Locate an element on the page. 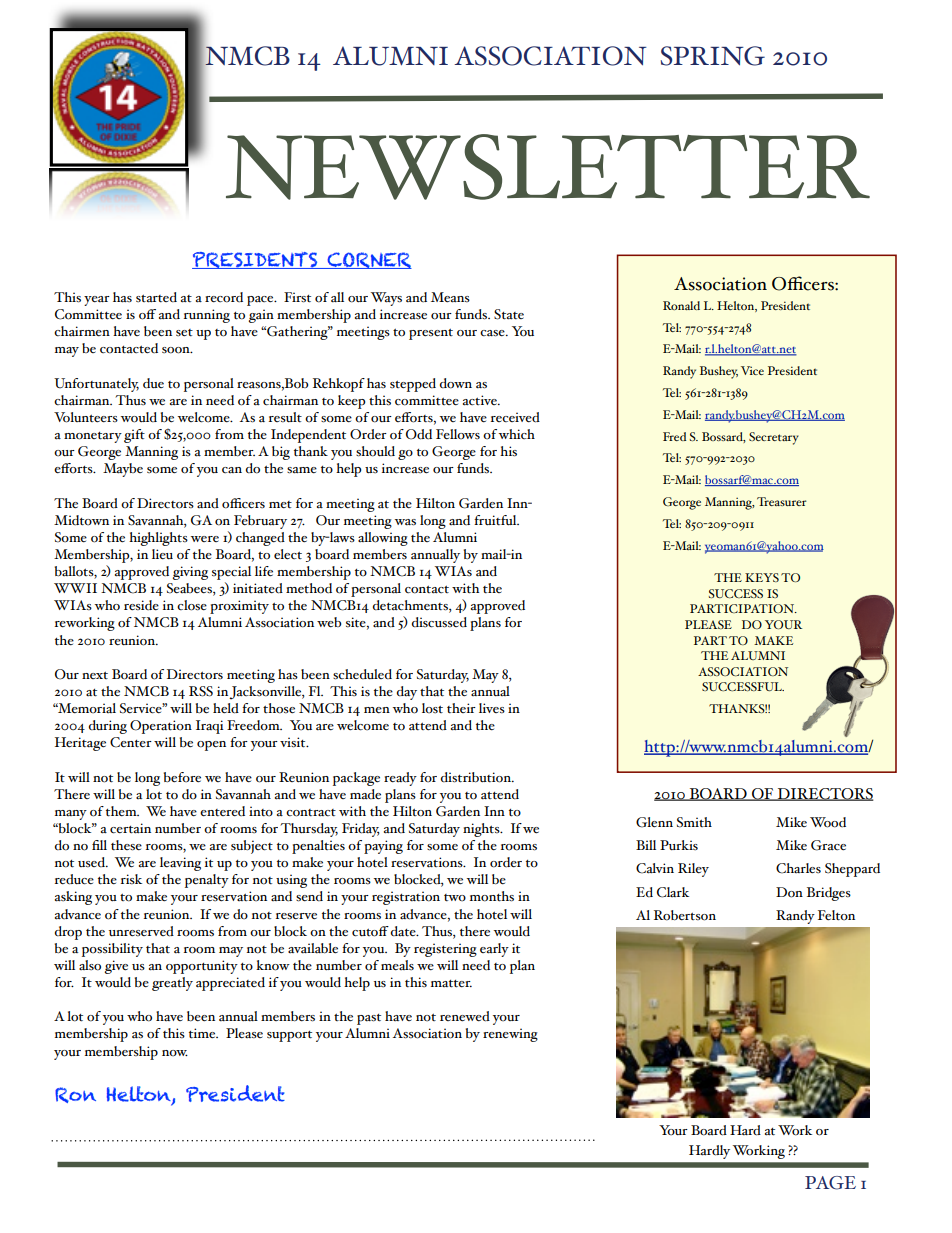  started is located at coordinates (156, 297).
